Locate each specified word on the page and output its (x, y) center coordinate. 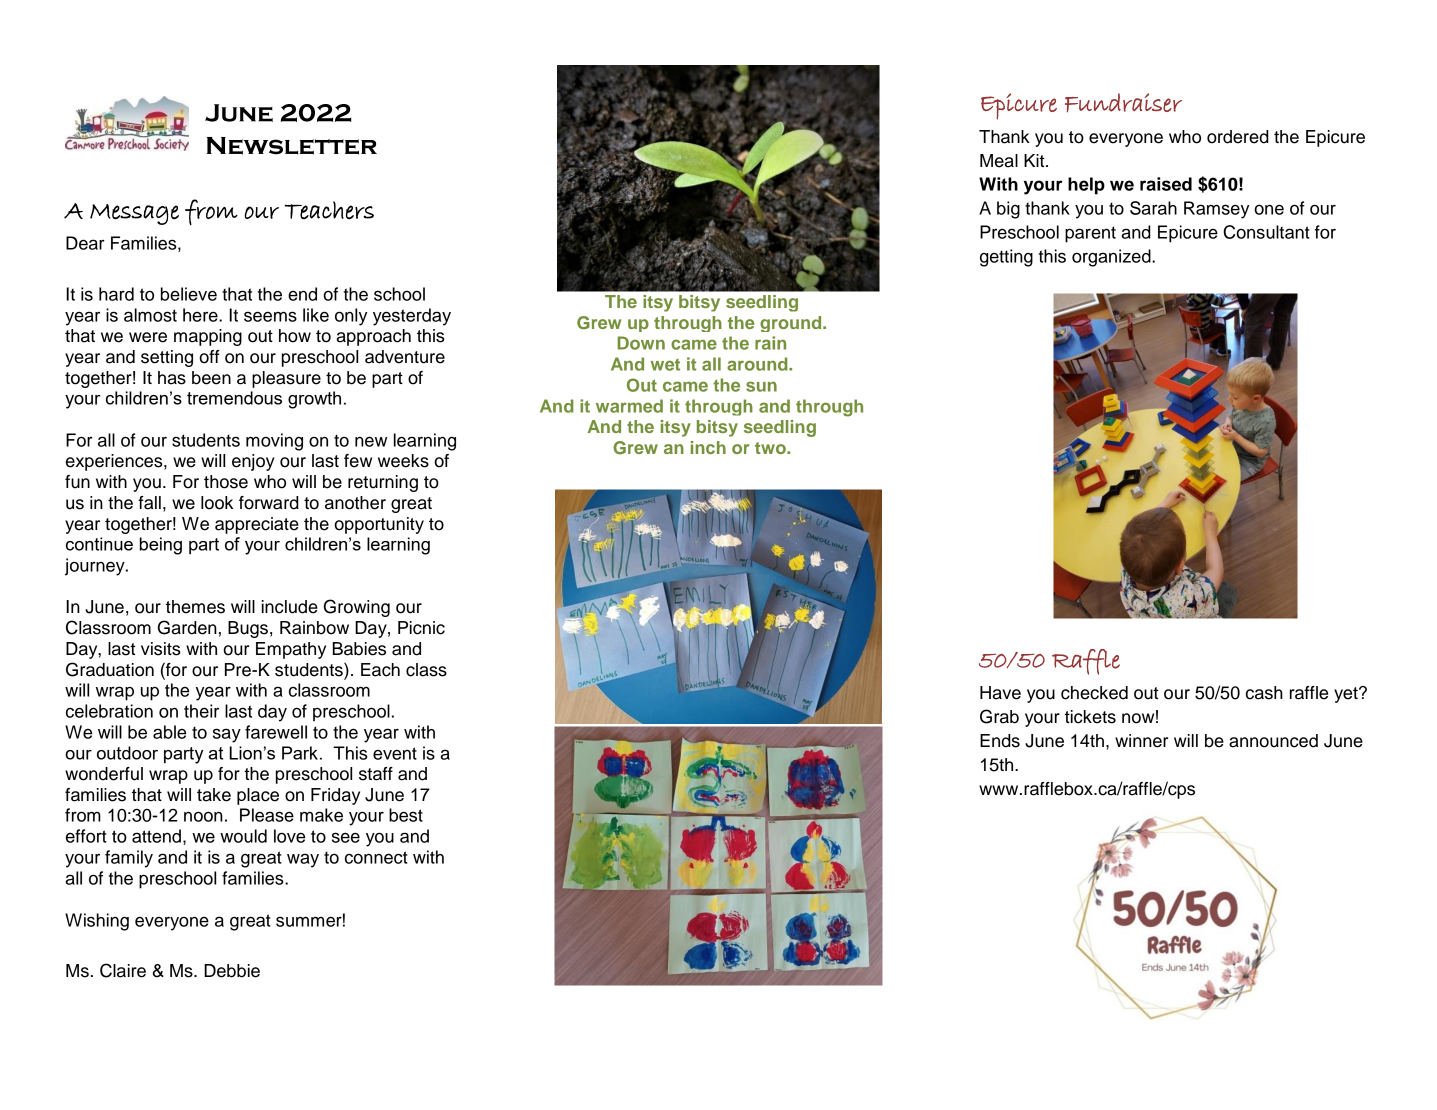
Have (1000, 693)
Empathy (291, 650)
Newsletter (292, 146)
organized (1112, 258)
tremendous (234, 398)
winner (1141, 741)
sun (761, 386)
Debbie (232, 971)
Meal (999, 161)
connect (376, 857)
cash (1264, 693)
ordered (1238, 137)
